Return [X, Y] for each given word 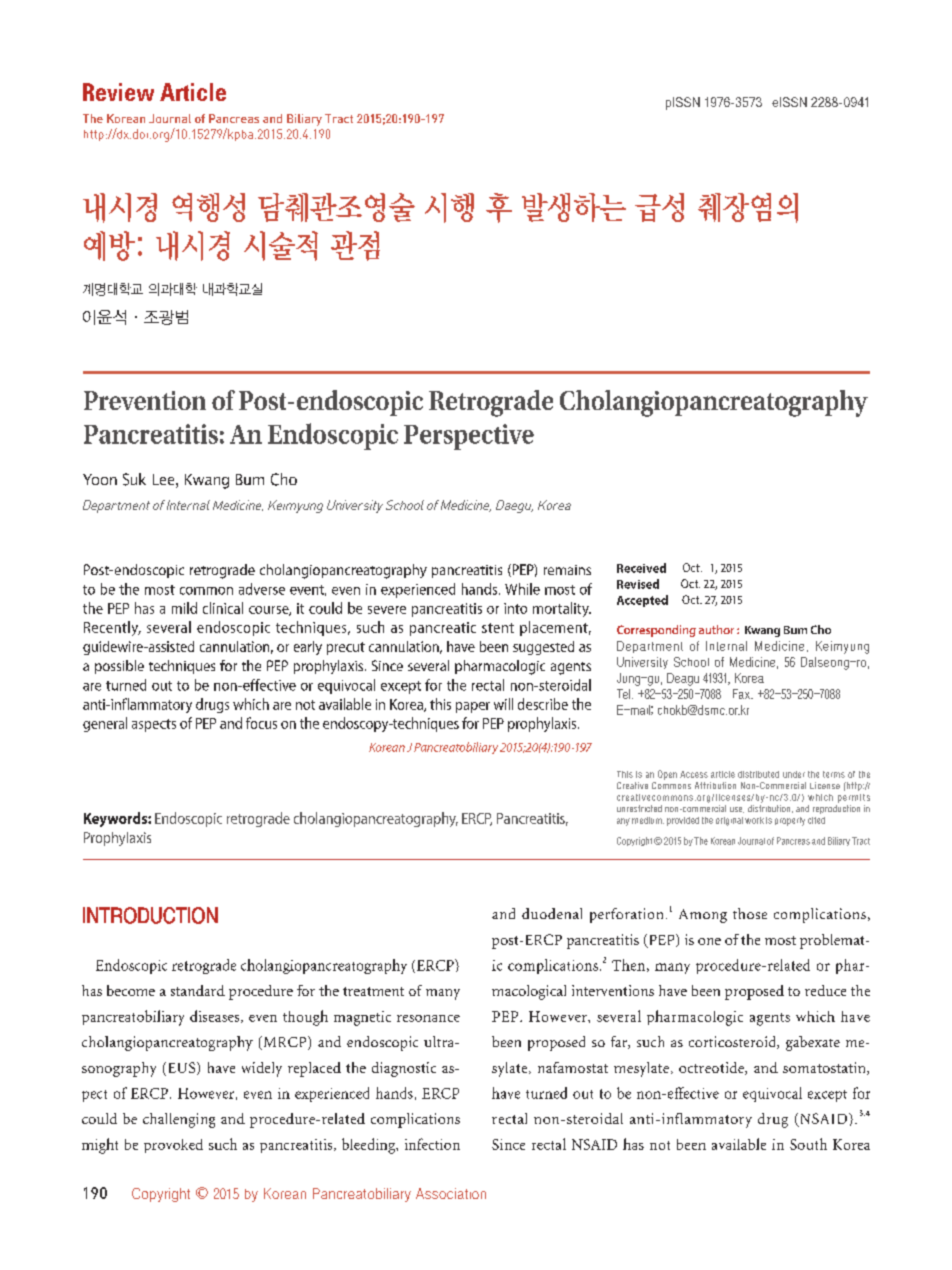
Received [641, 568]
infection [432, 1144]
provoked [173, 1146]
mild [184, 608]
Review [118, 92]
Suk [134, 479]
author [716, 629]
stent [498, 628]
